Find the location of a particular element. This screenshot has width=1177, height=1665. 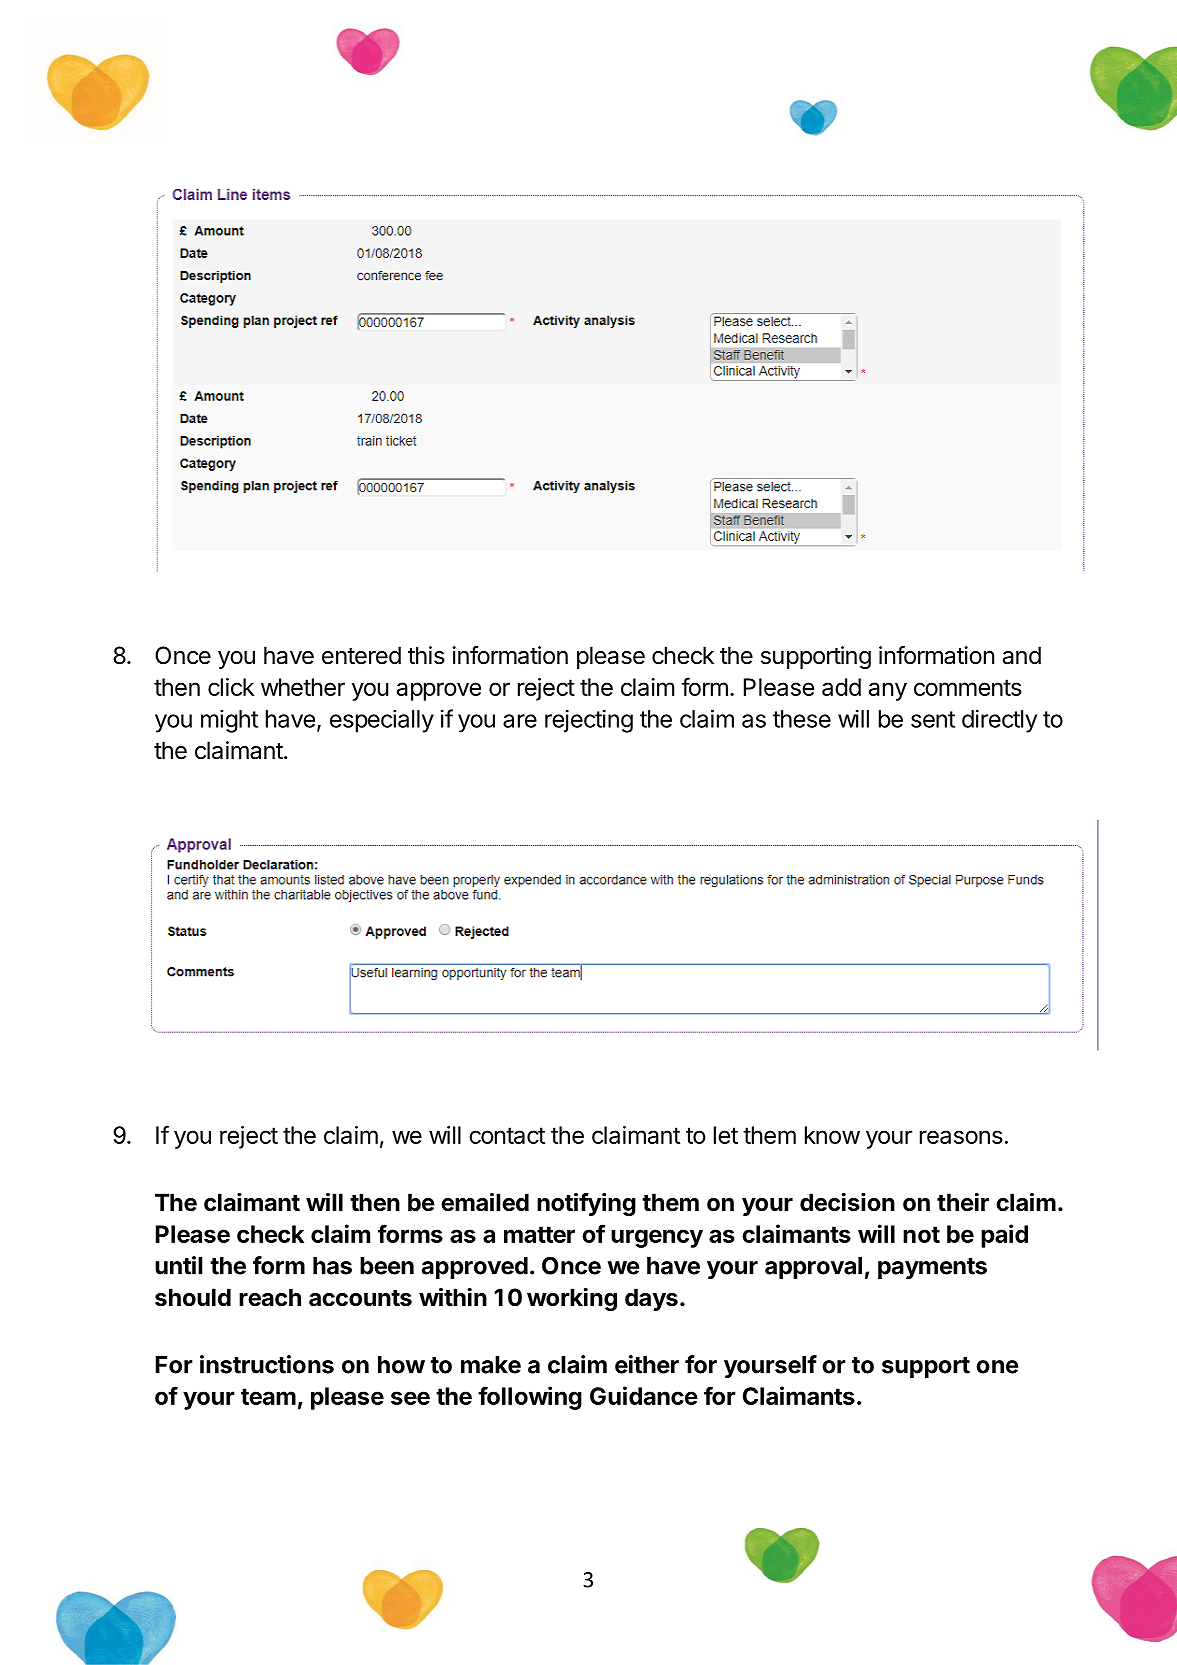

sent is located at coordinates (933, 719).
